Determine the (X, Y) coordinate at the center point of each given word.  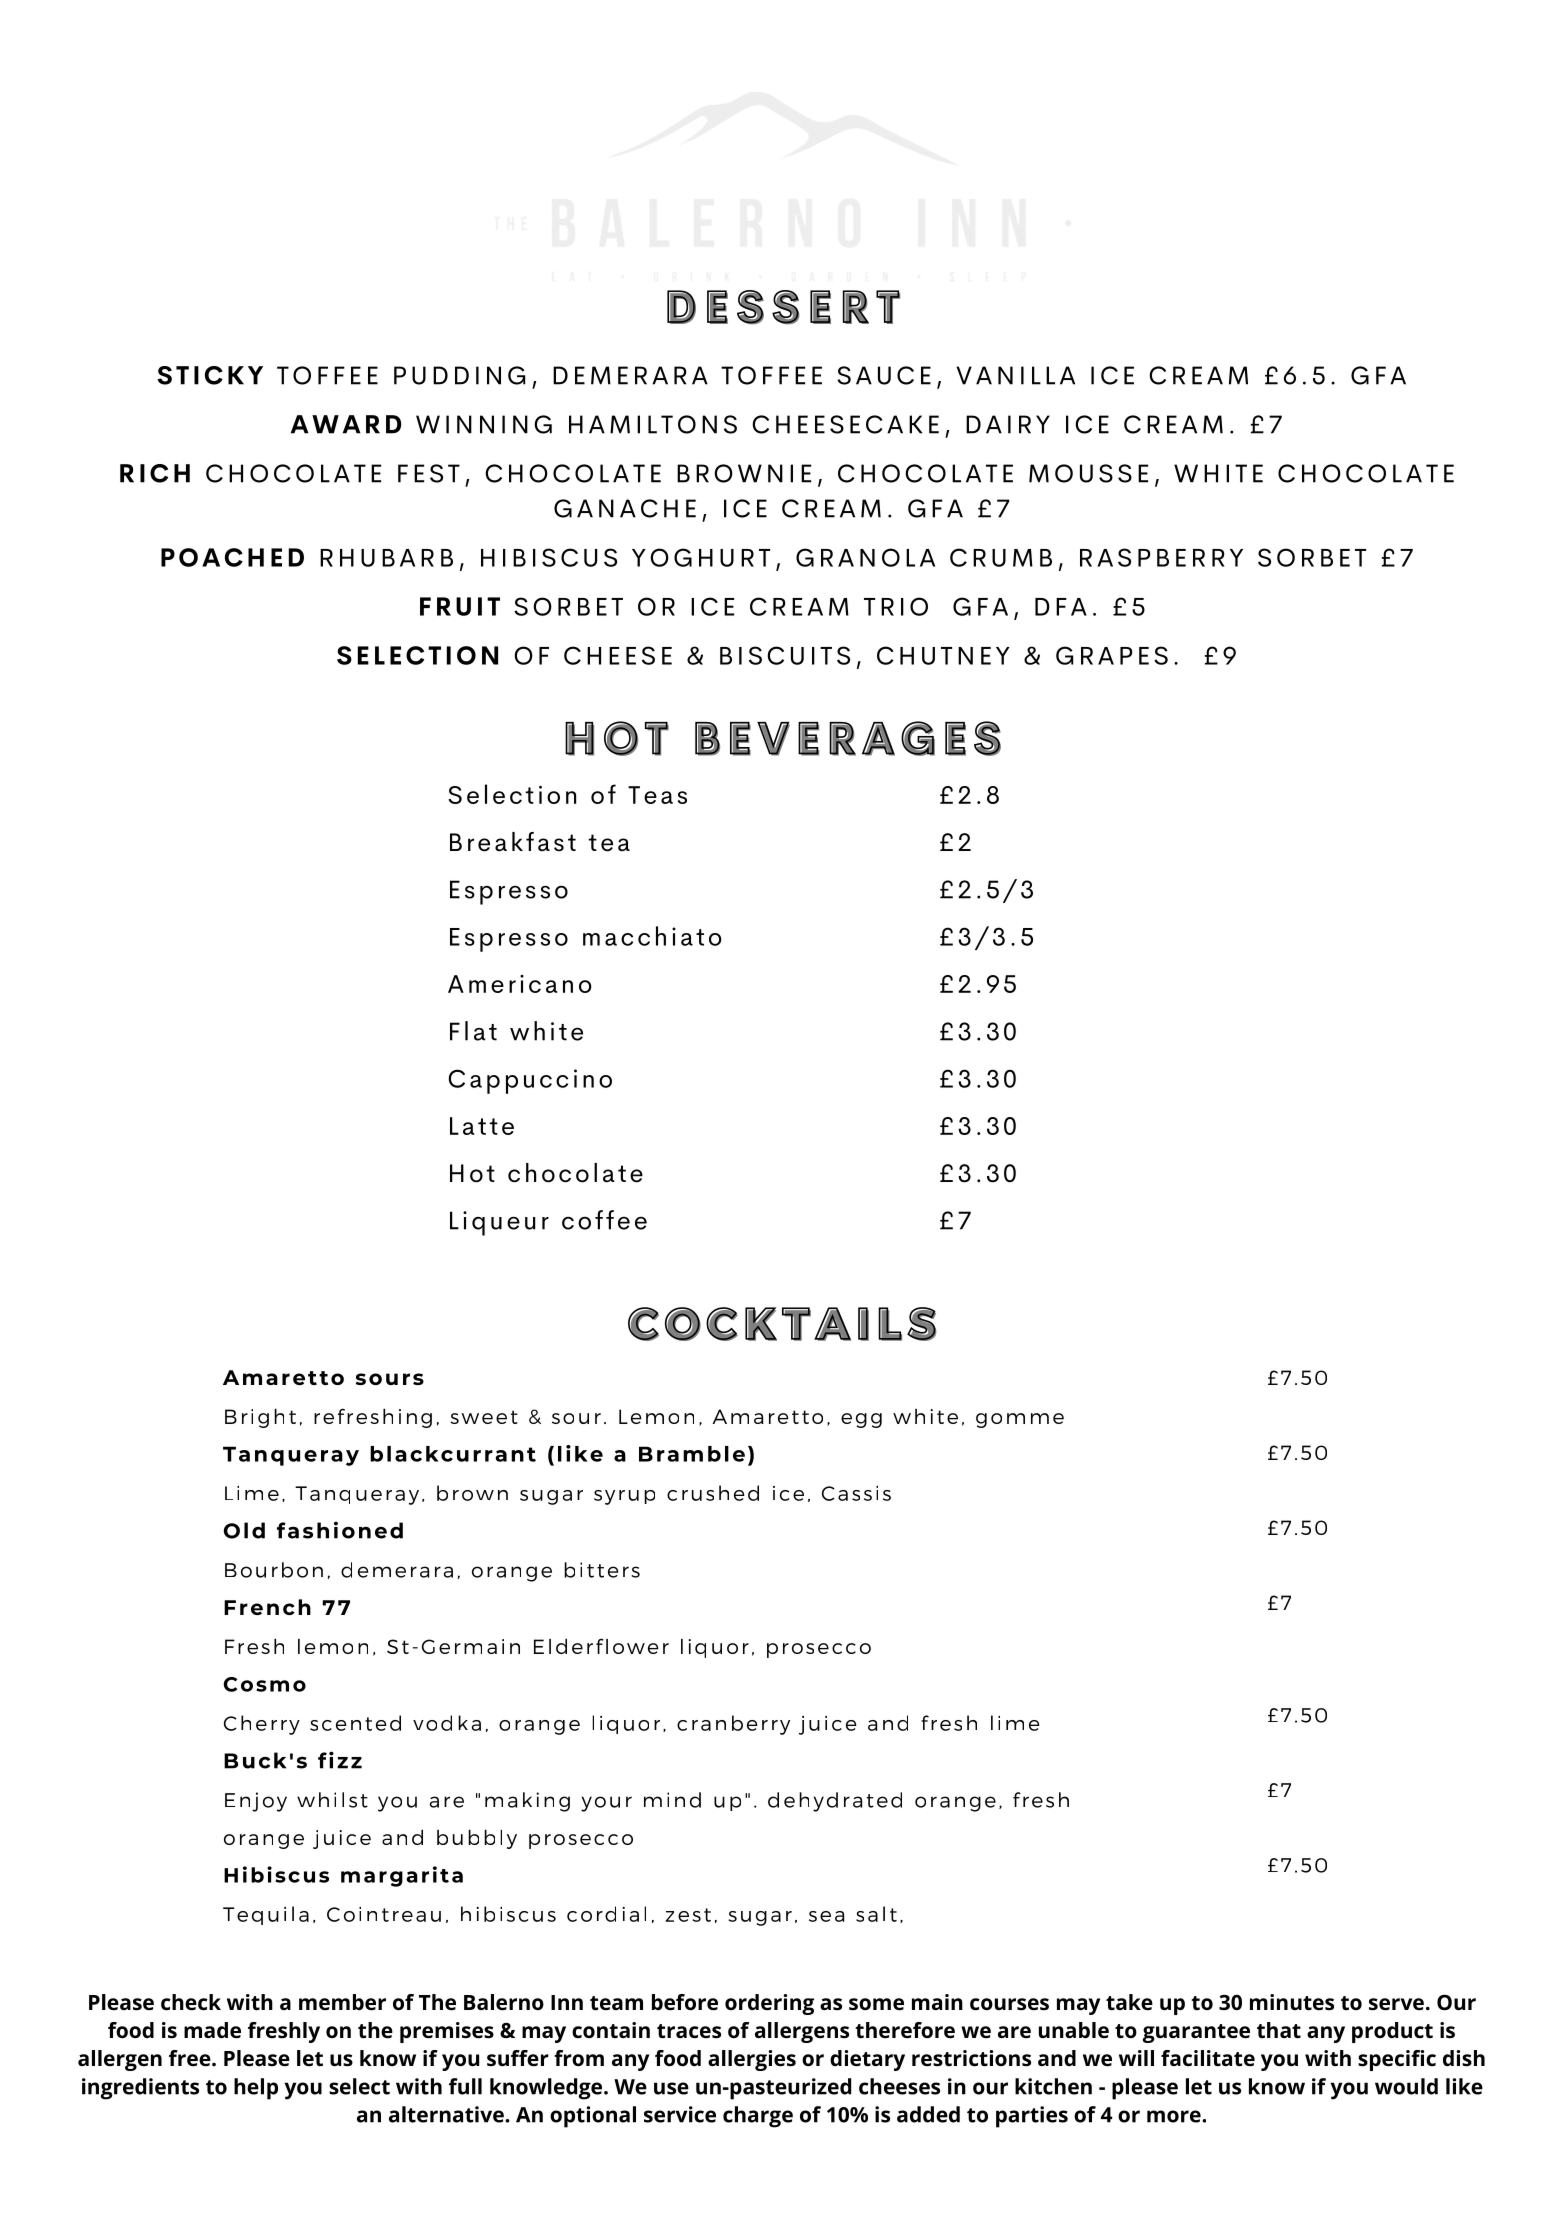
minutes (1292, 2002)
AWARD (346, 424)
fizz (340, 1760)
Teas (657, 795)
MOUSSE (1088, 473)
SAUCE (884, 375)
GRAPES (1112, 655)
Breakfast (513, 842)
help (256, 2089)
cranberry (733, 1725)
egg (861, 1420)
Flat (473, 1031)
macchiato (652, 936)
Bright (260, 1418)
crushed (713, 1493)
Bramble (692, 1454)
